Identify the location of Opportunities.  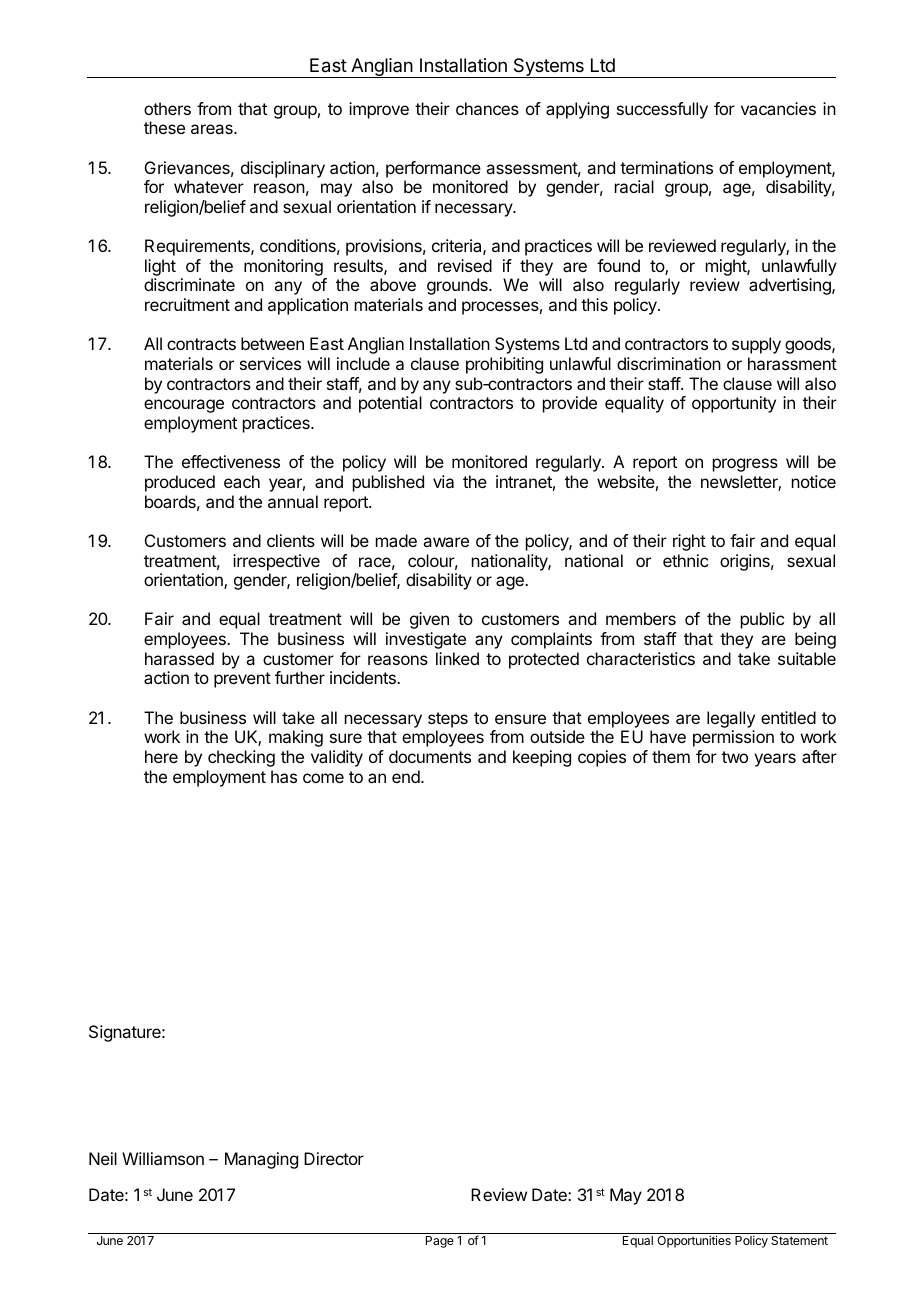
(694, 1241).
